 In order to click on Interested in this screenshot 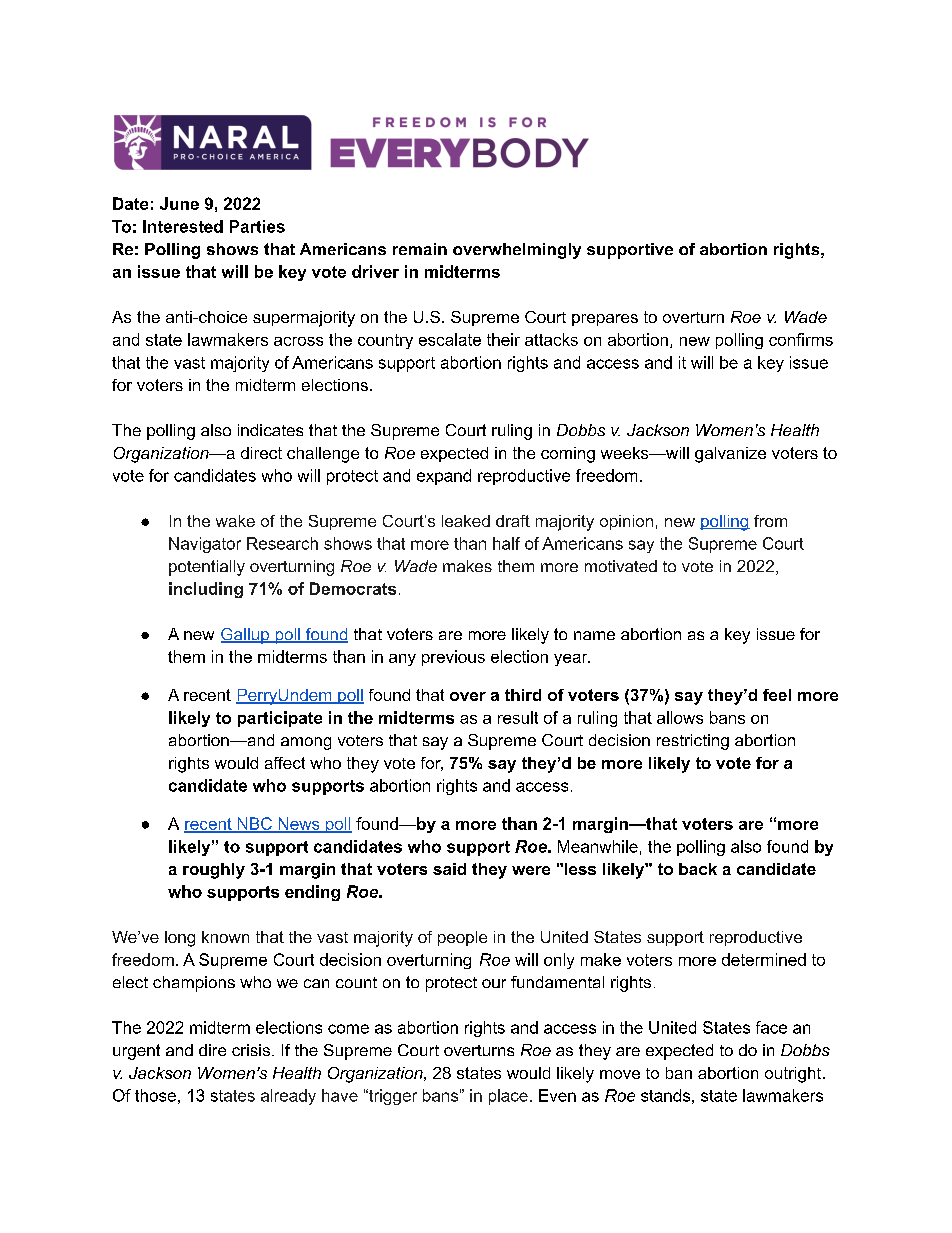, I will do `click(183, 226)`.
